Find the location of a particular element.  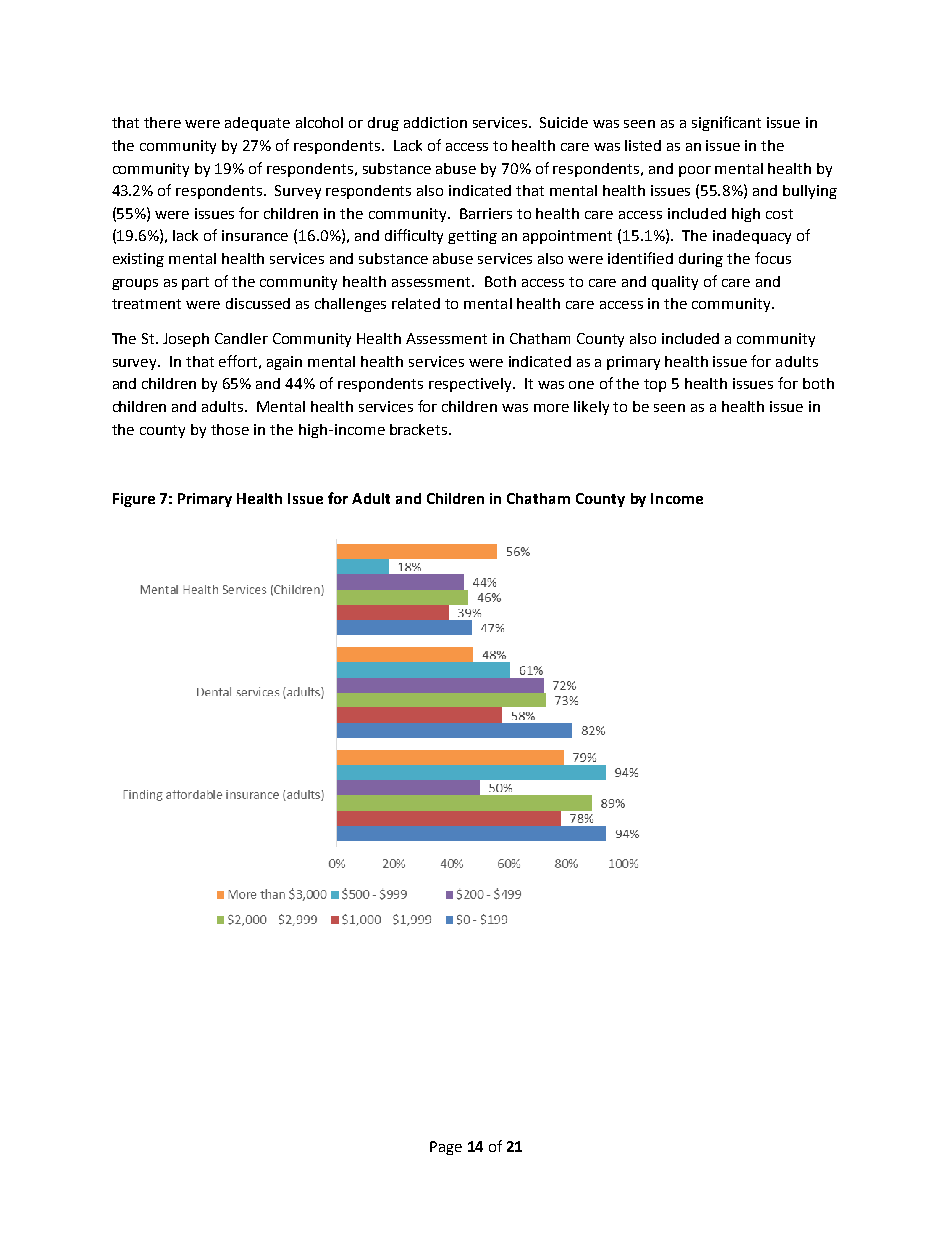

significant is located at coordinates (726, 123).
